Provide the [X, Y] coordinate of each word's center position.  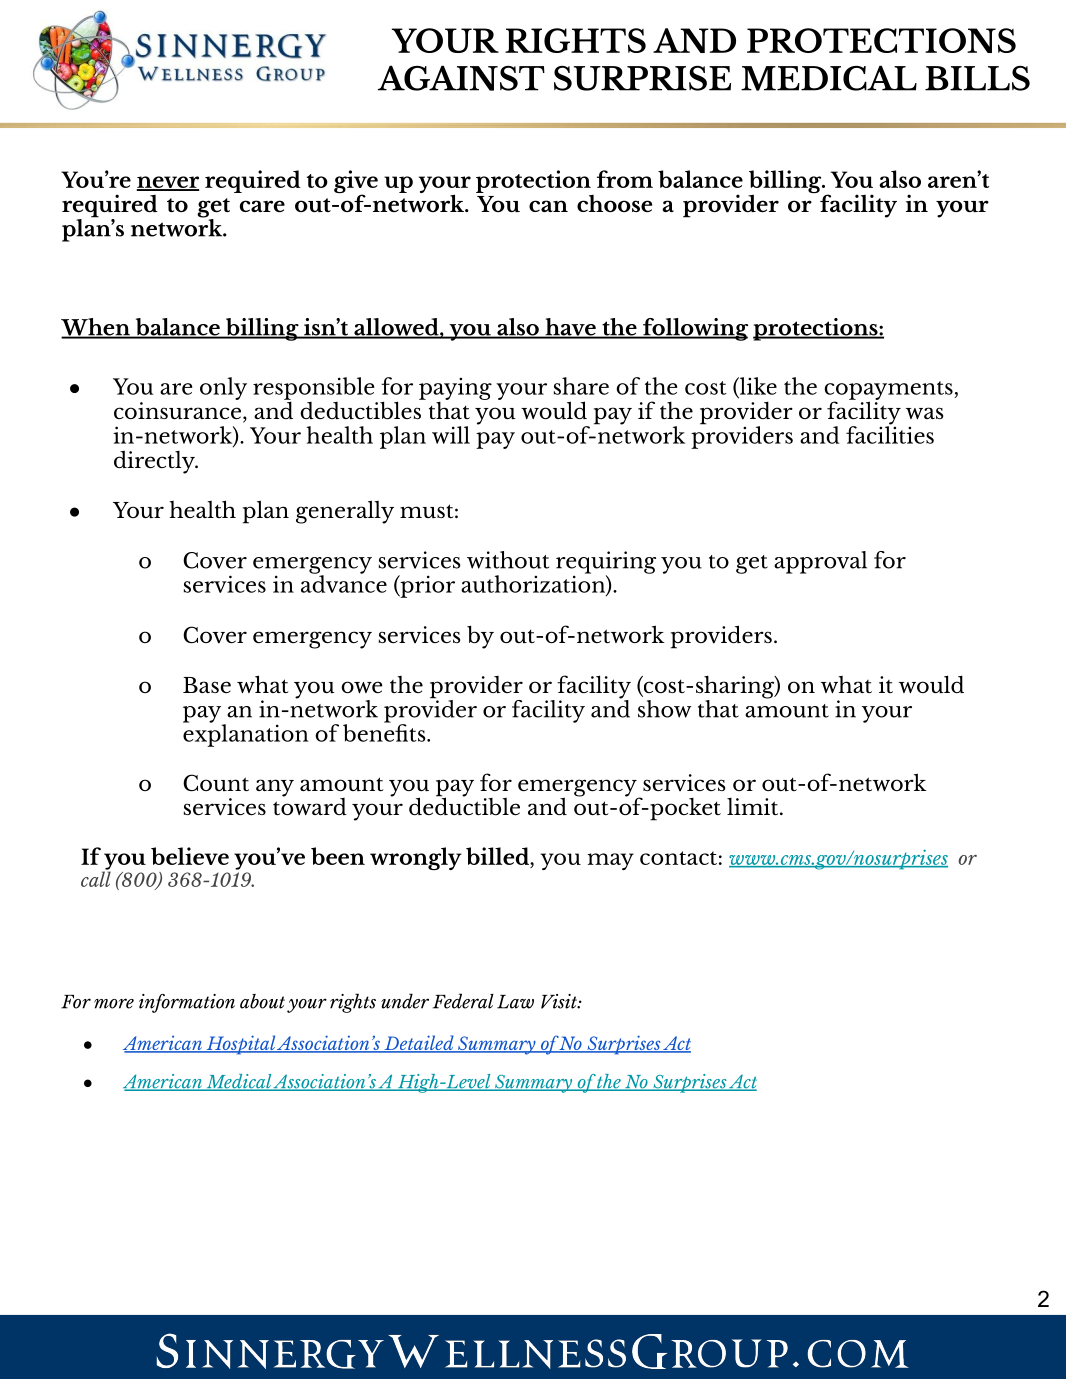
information [187, 1003]
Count [216, 782]
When [96, 328]
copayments [890, 391]
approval [820, 562]
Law [515, 1002]
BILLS [977, 78]
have [570, 328]
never [167, 183]
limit [754, 806]
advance [344, 582]
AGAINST [461, 78]
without [508, 560]
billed [498, 856]
